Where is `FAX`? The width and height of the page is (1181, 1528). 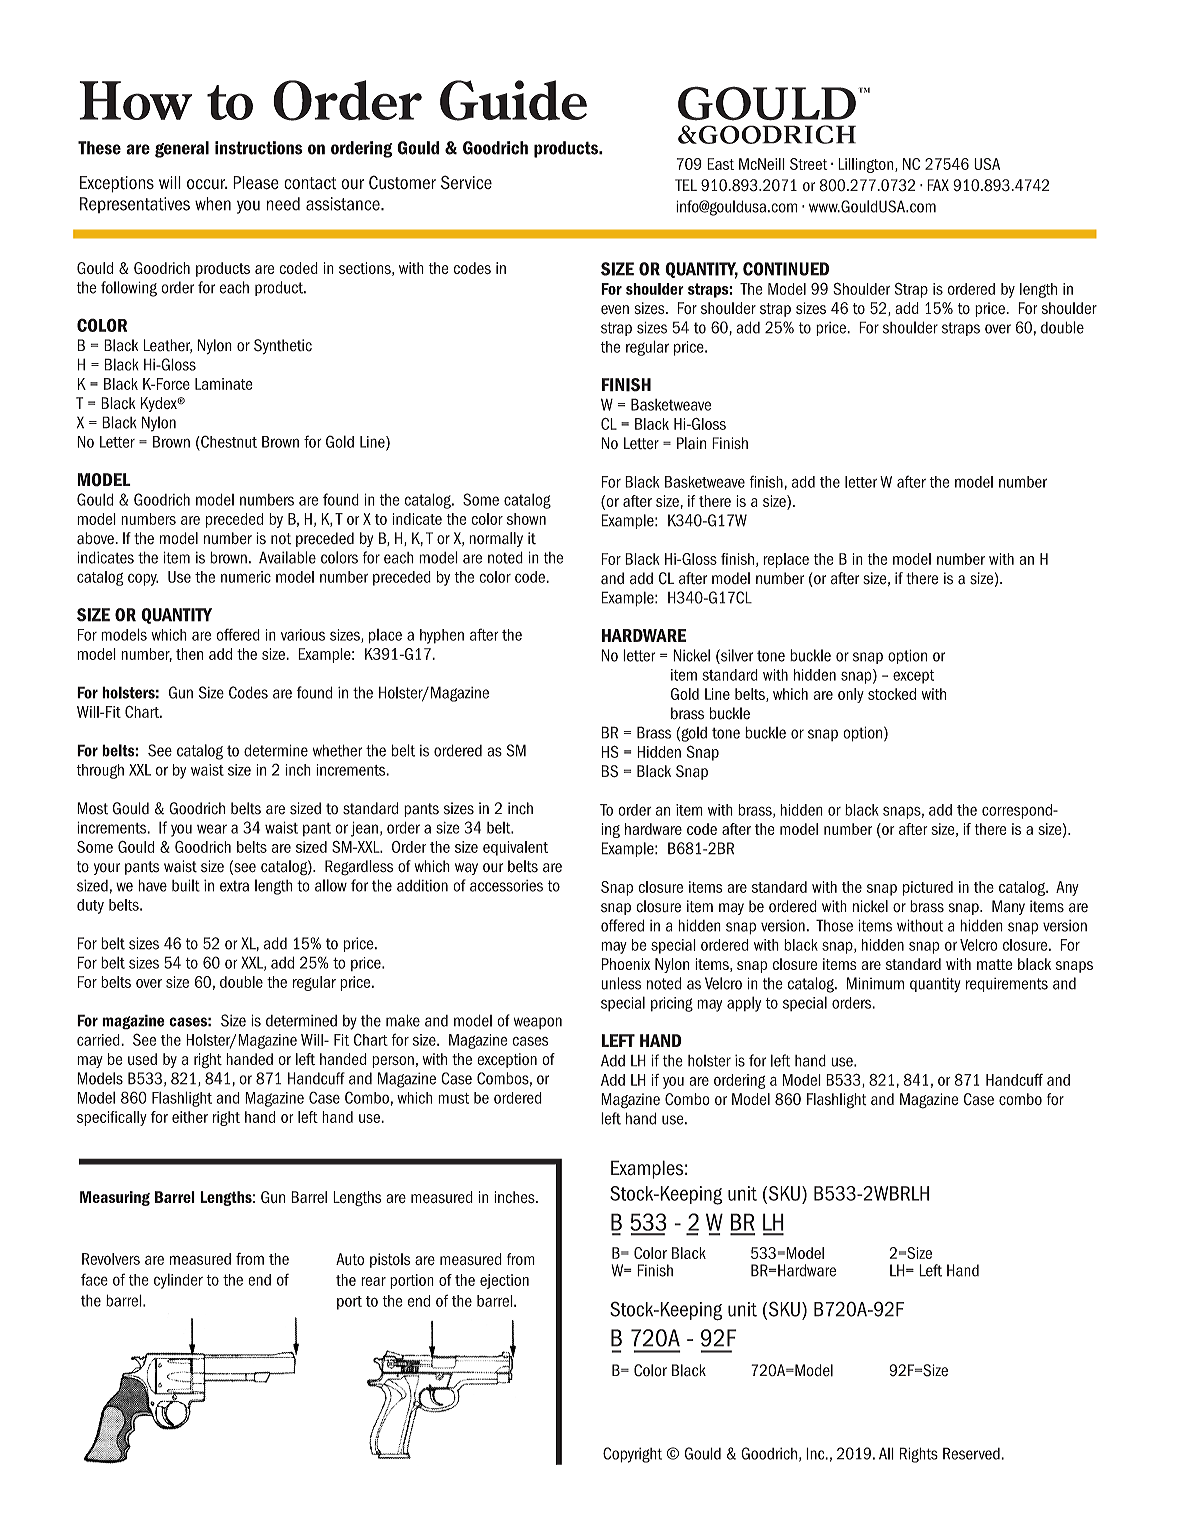 FAX is located at coordinates (938, 185).
